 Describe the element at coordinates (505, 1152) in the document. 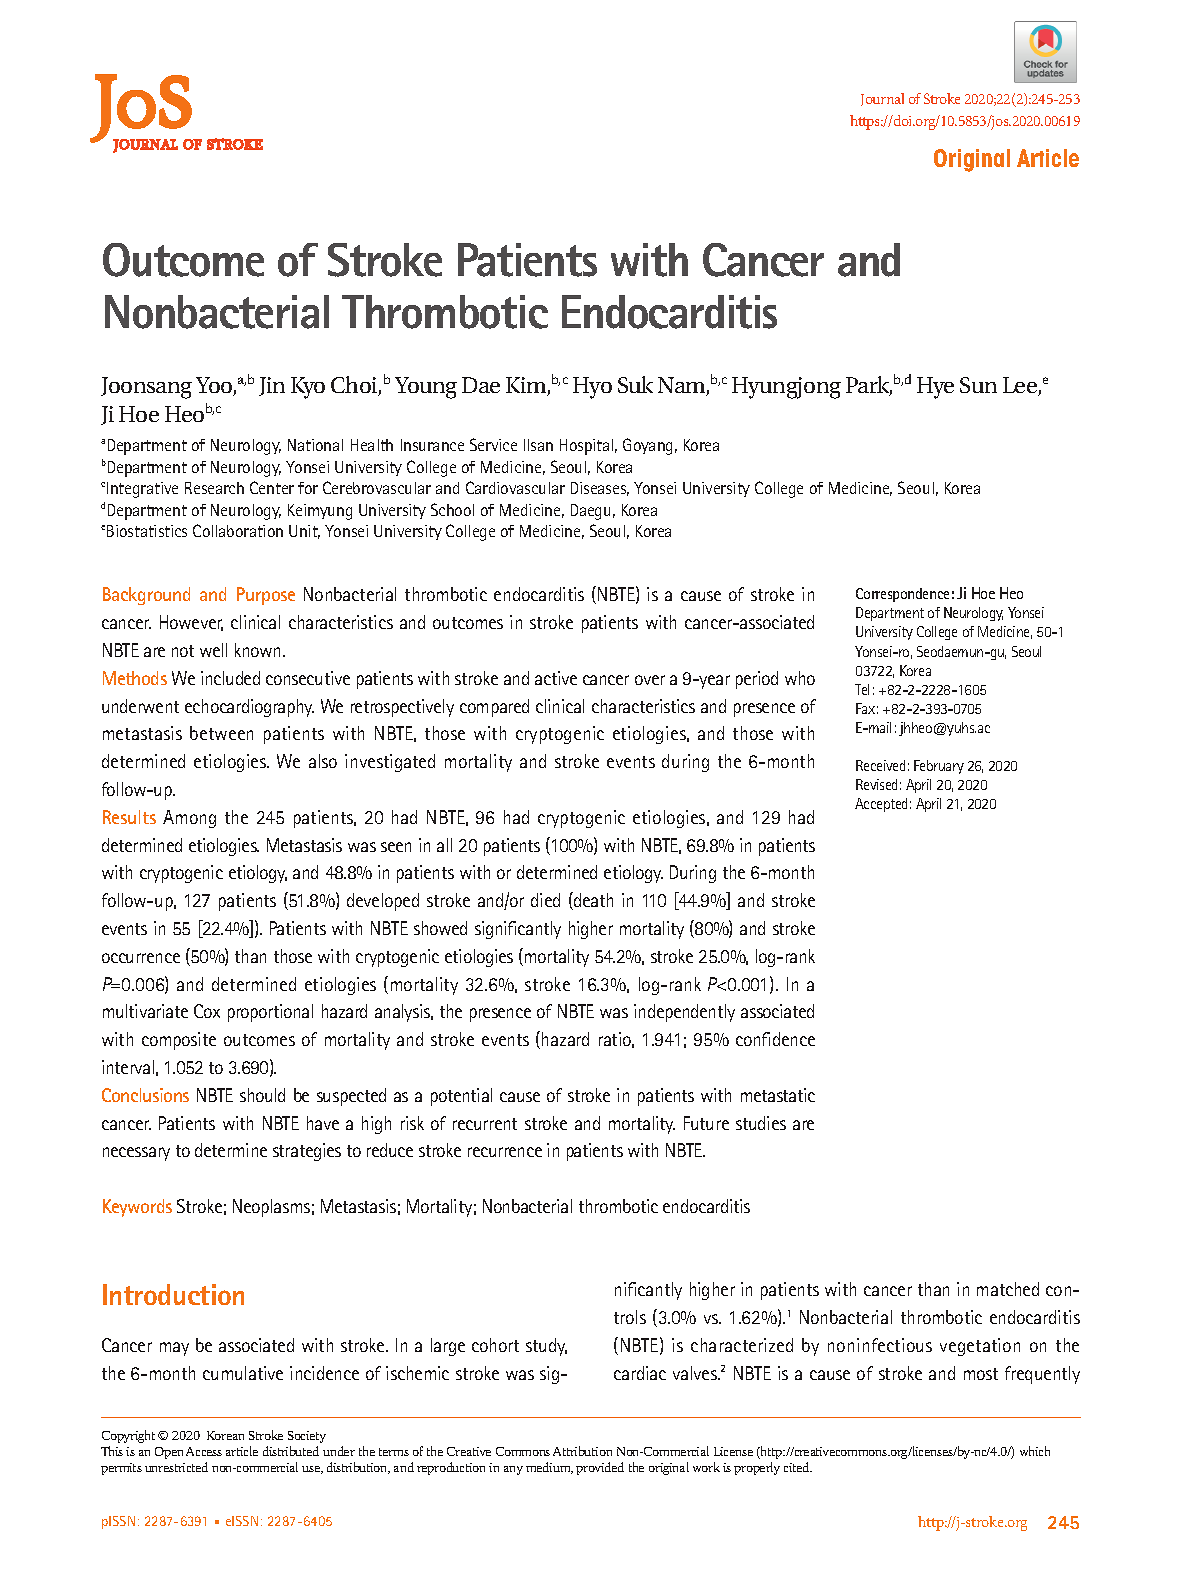

I see `recurrence` at that location.
